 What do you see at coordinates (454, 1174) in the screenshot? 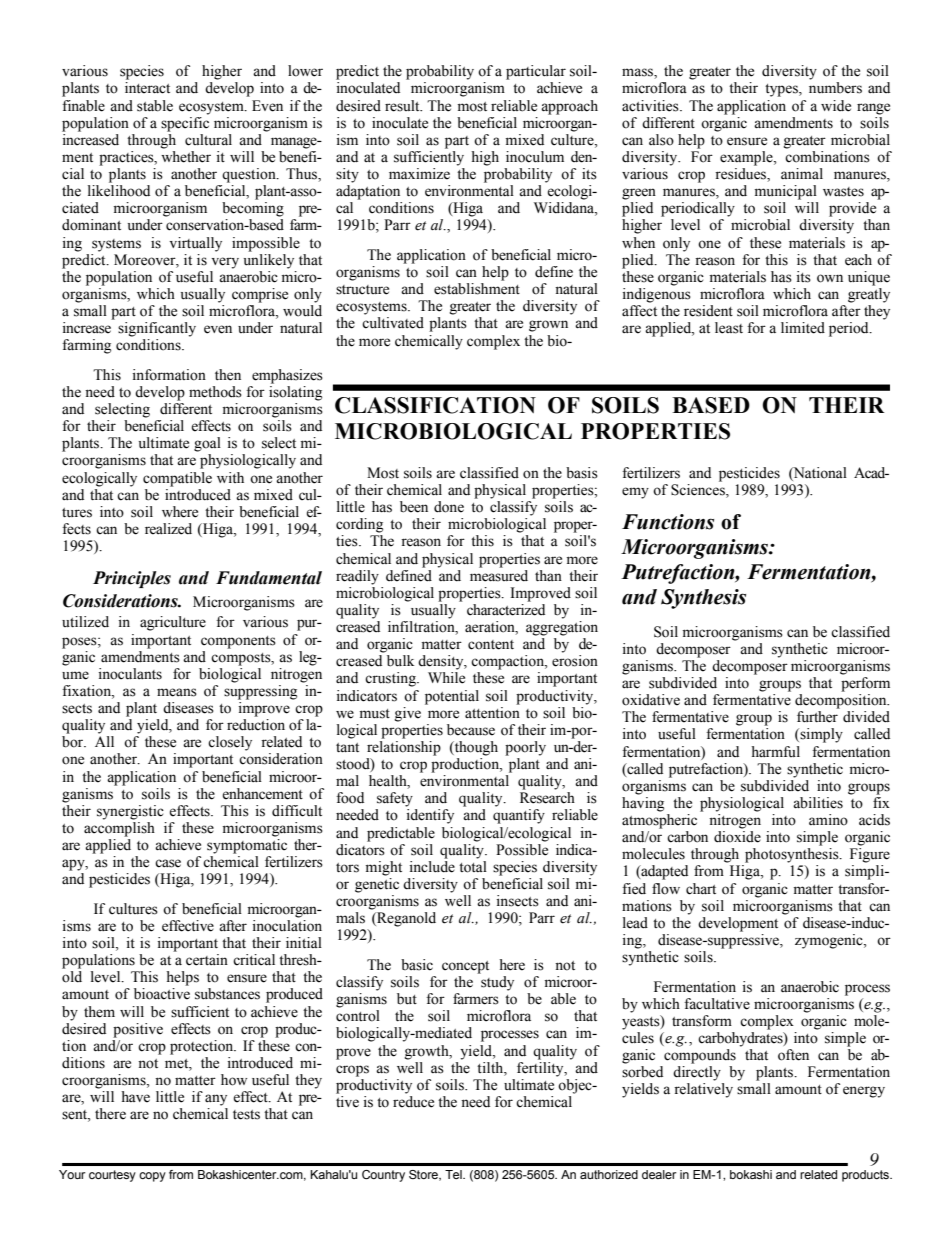
I see `Tel` at bounding box center [454, 1174].
